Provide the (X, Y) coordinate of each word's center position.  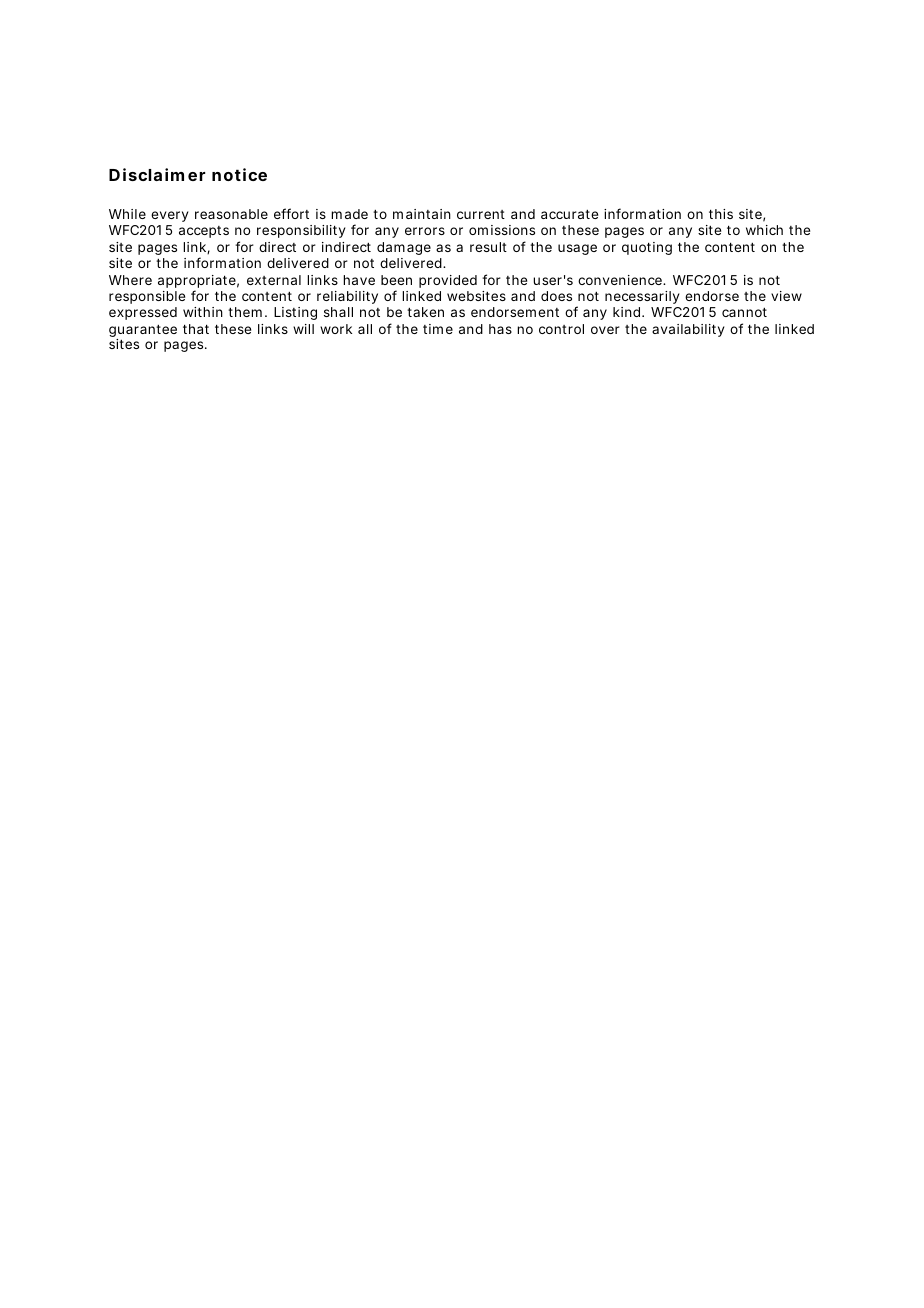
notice (239, 174)
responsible (147, 297)
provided (448, 281)
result (488, 247)
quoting (647, 248)
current (481, 214)
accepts (204, 232)
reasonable (231, 214)
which (764, 230)
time (438, 329)
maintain (422, 214)
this (721, 214)
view (786, 296)
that (196, 329)
